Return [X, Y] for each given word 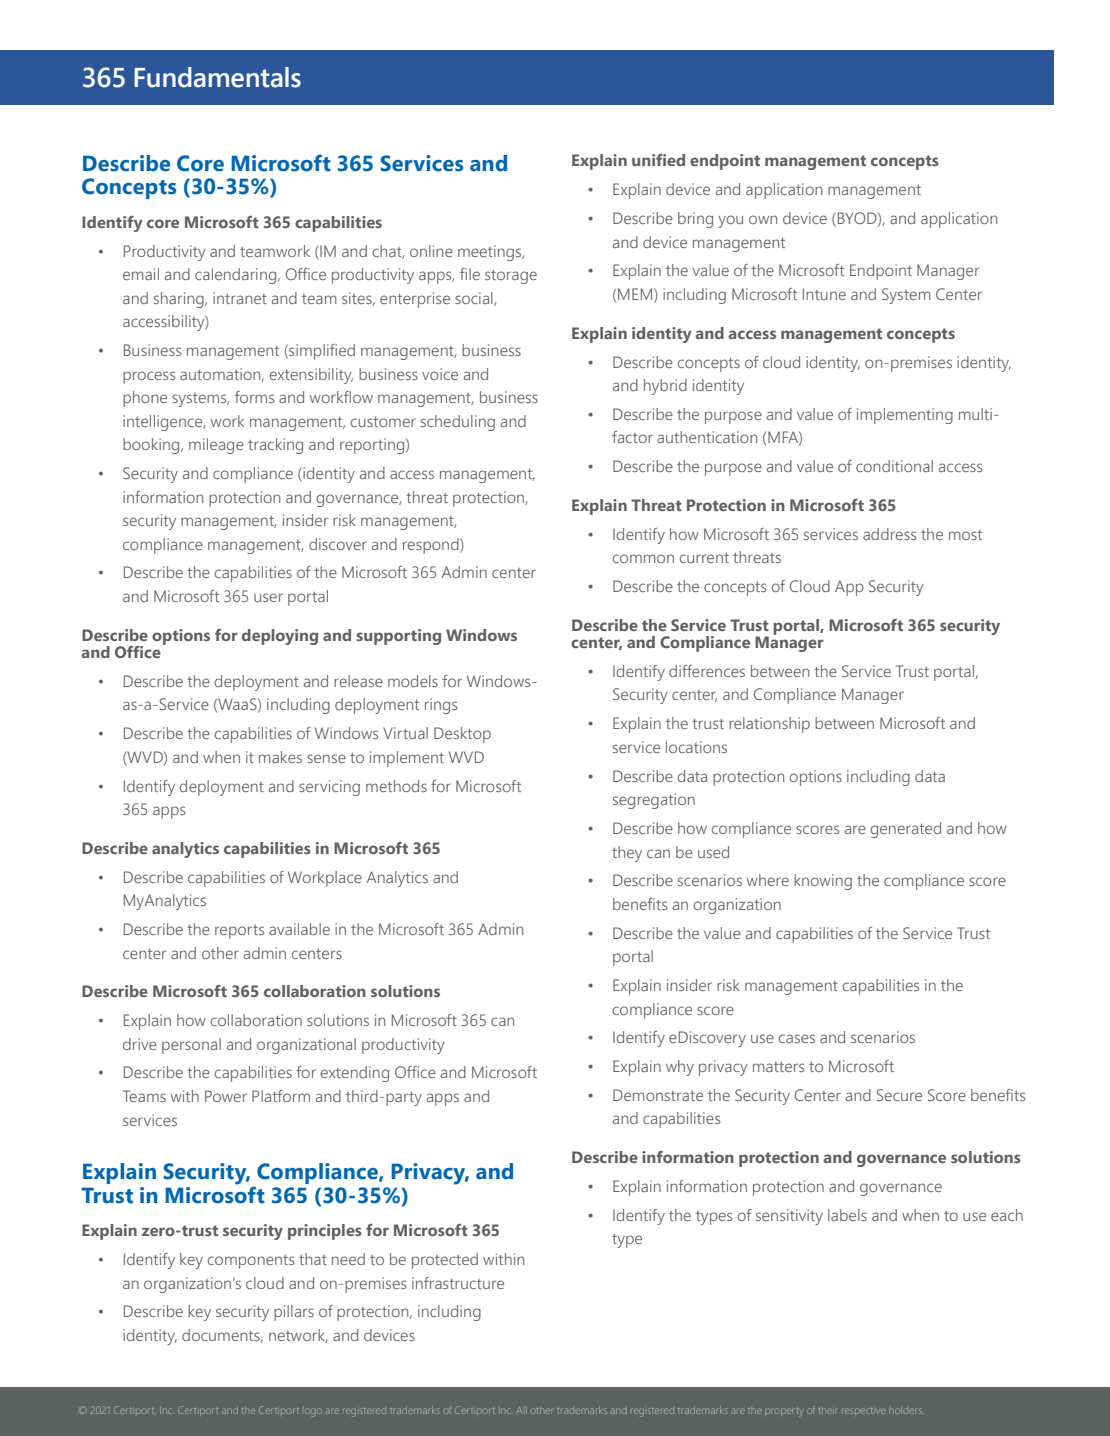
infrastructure [458, 1283]
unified [658, 160]
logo [313, 1412]
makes [280, 757]
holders [906, 1411]
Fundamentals [217, 77]
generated [905, 830]
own [763, 219]
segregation [654, 801]
